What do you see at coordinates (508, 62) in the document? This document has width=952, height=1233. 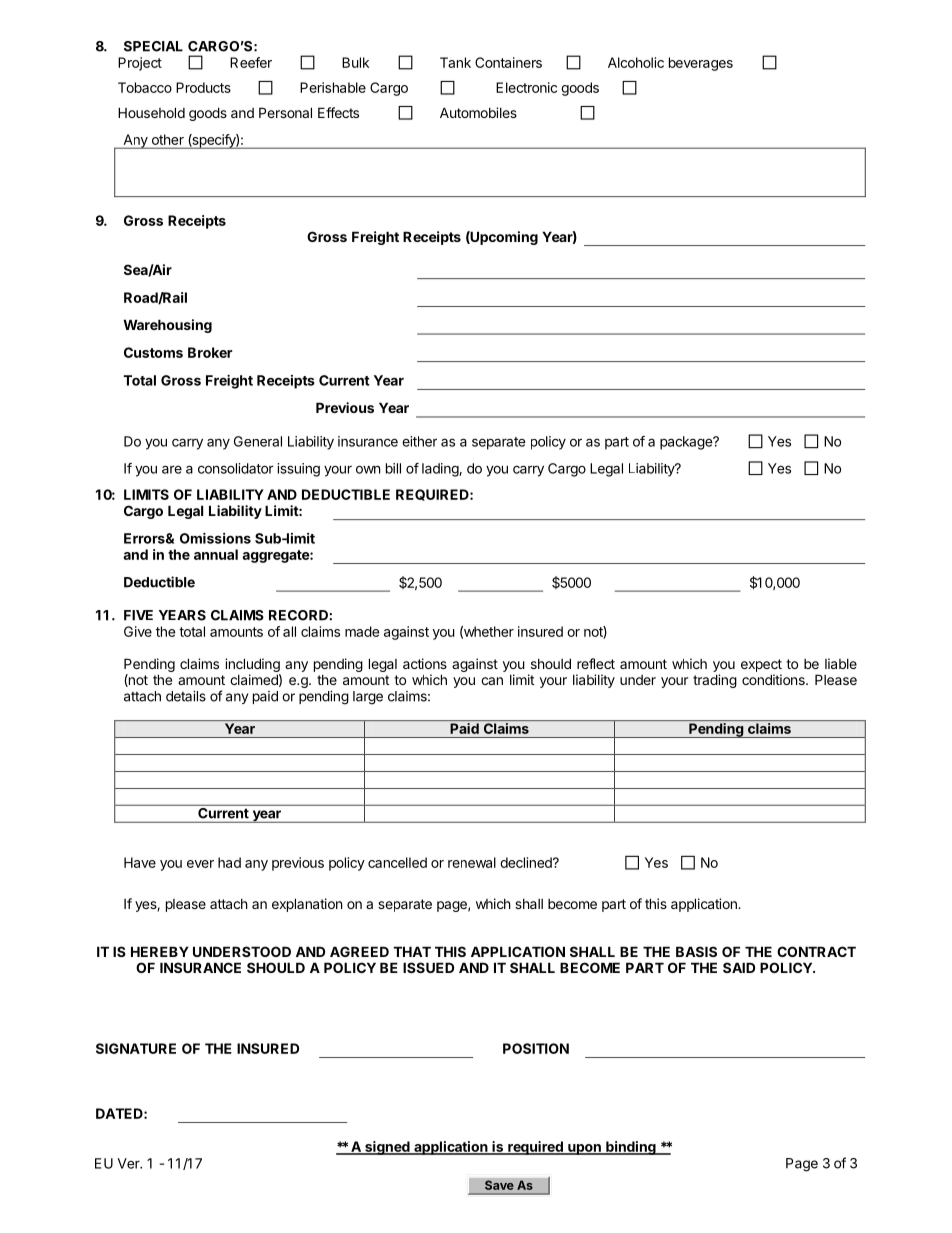 I see `Containers` at bounding box center [508, 62].
